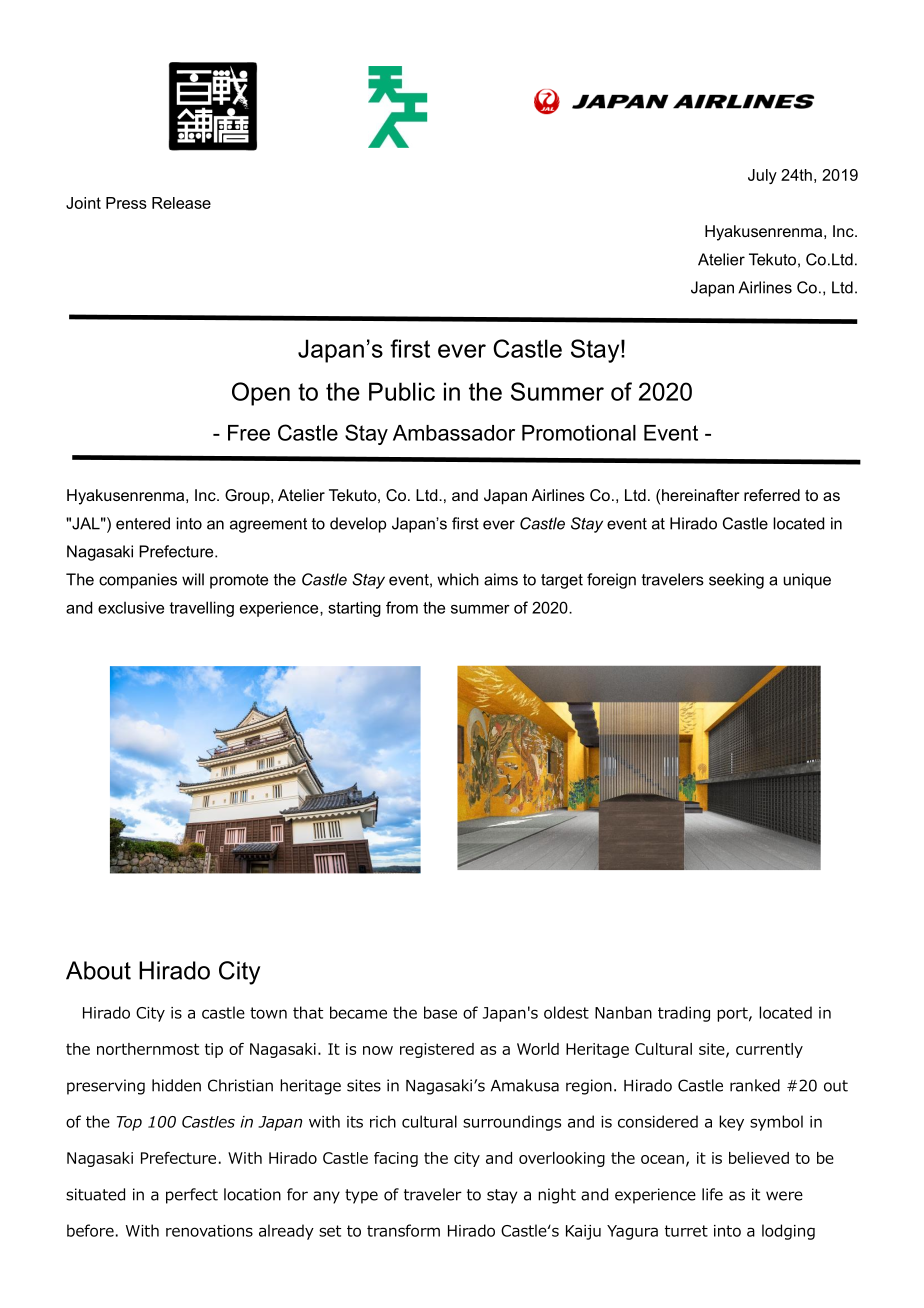 This document has width=924, height=1308. Describe the element at coordinates (402, 391) in the document. I see `Public` at that location.
